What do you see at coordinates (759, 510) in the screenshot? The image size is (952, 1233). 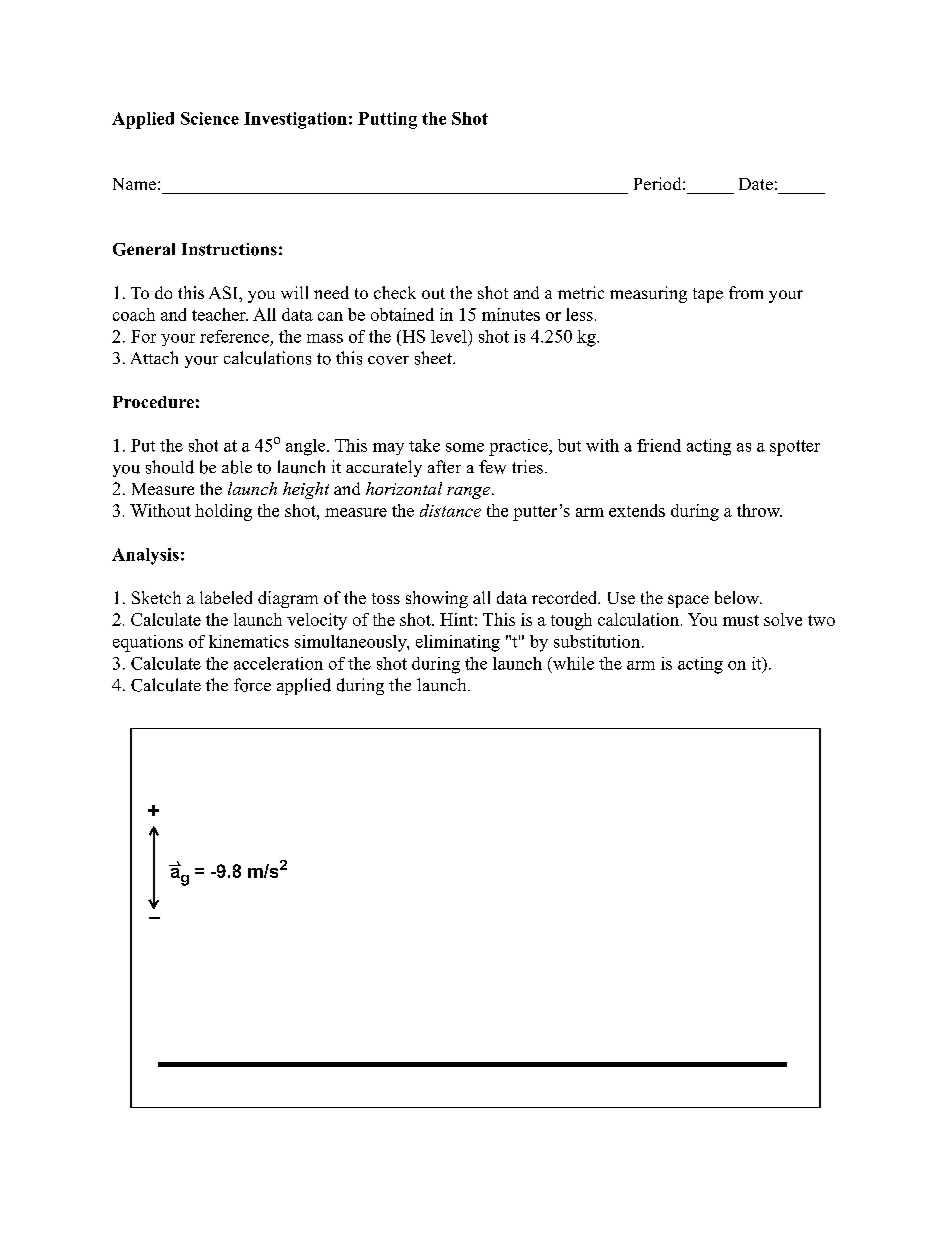 I see `throw` at bounding box center [759, 510].
